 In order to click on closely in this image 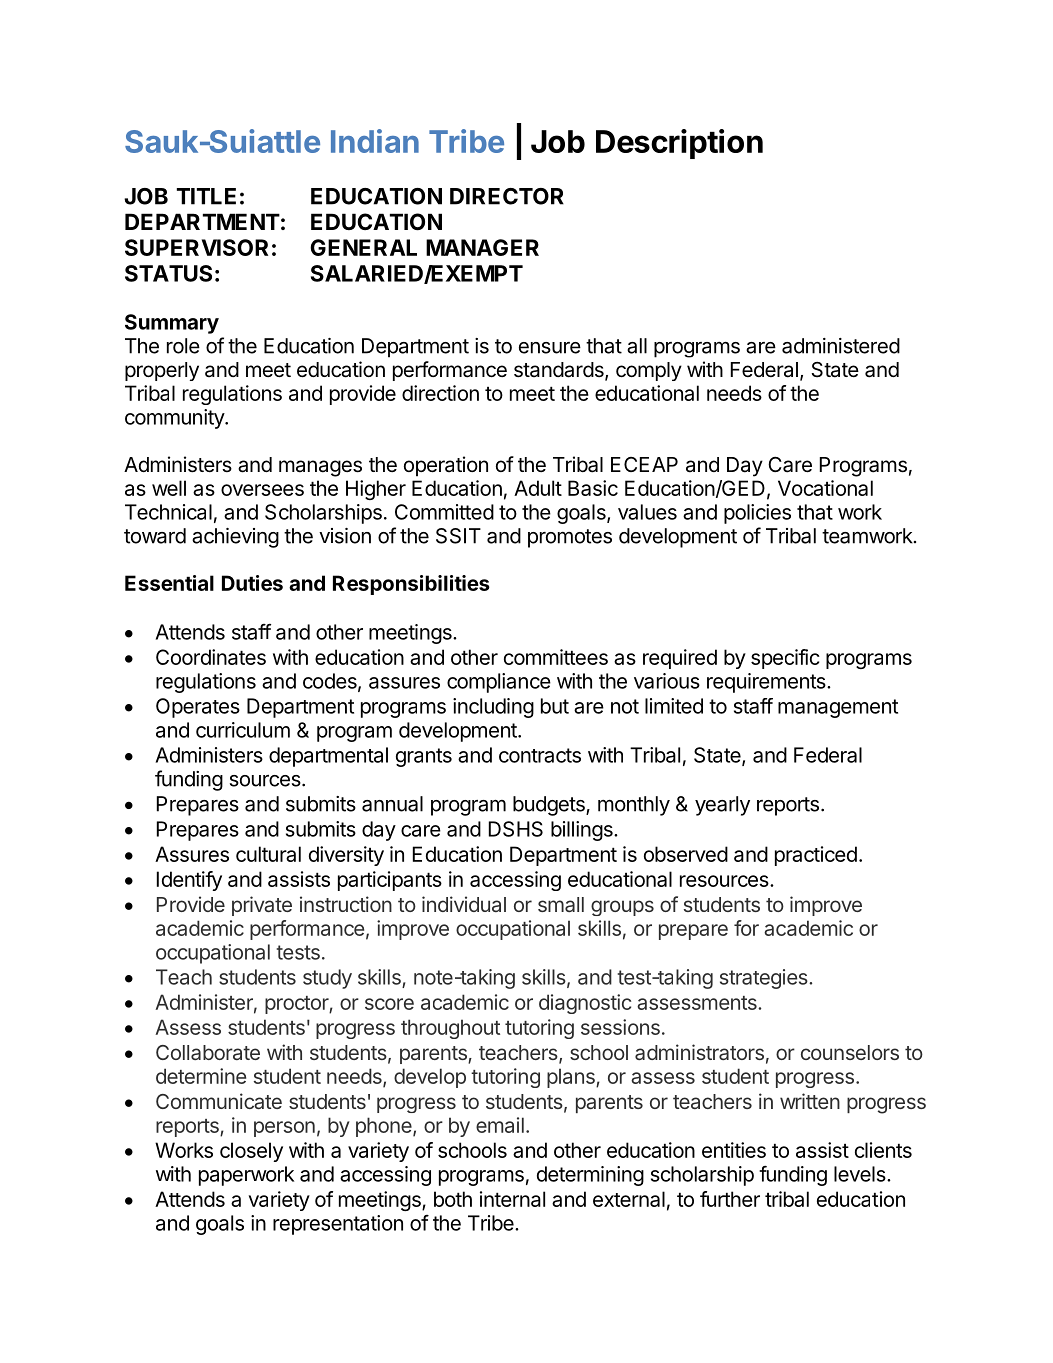, I will do `click(251, 1152)`.
